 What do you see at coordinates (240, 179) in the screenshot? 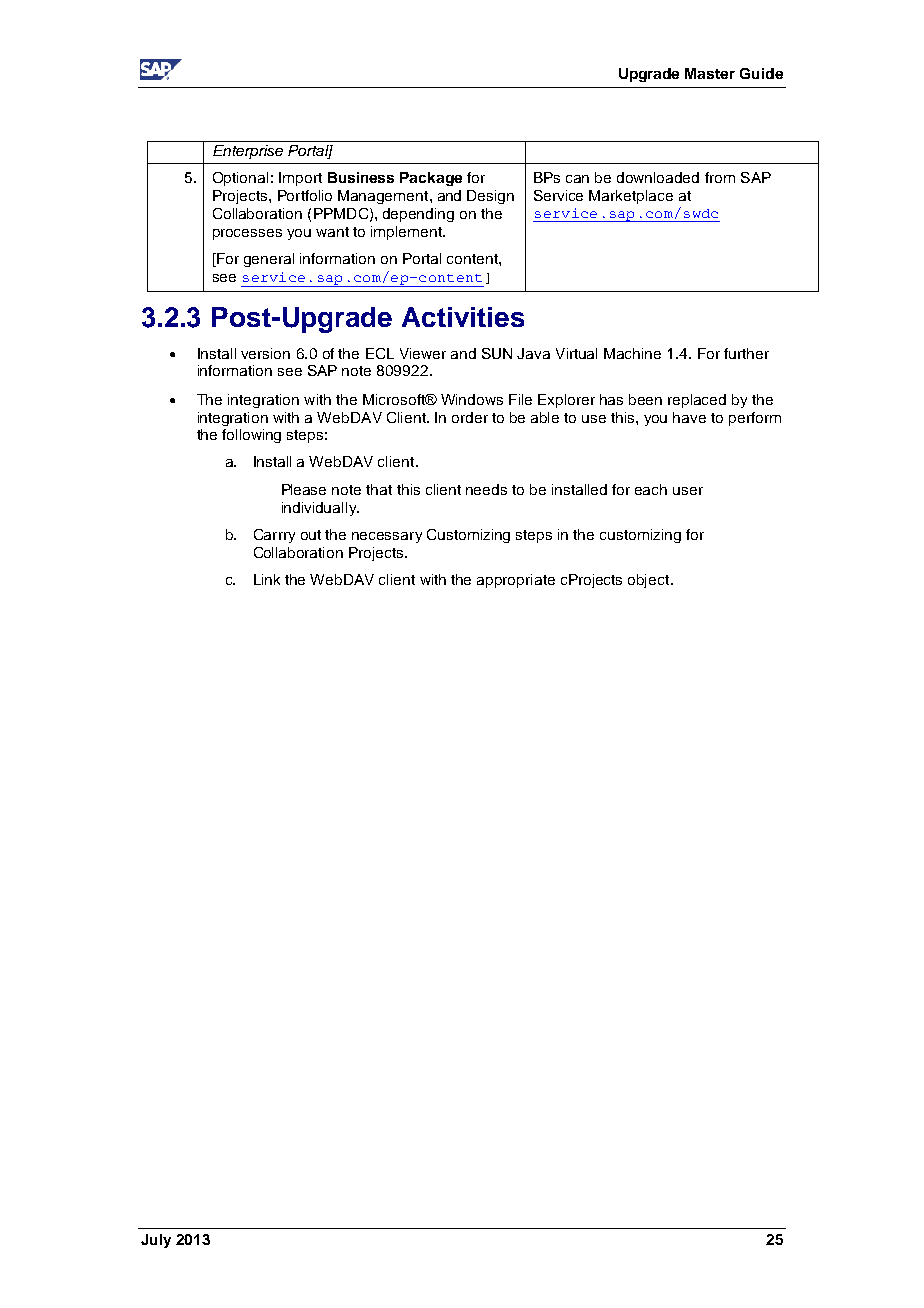
I see `Optional` at bounding box center [240, 179].
